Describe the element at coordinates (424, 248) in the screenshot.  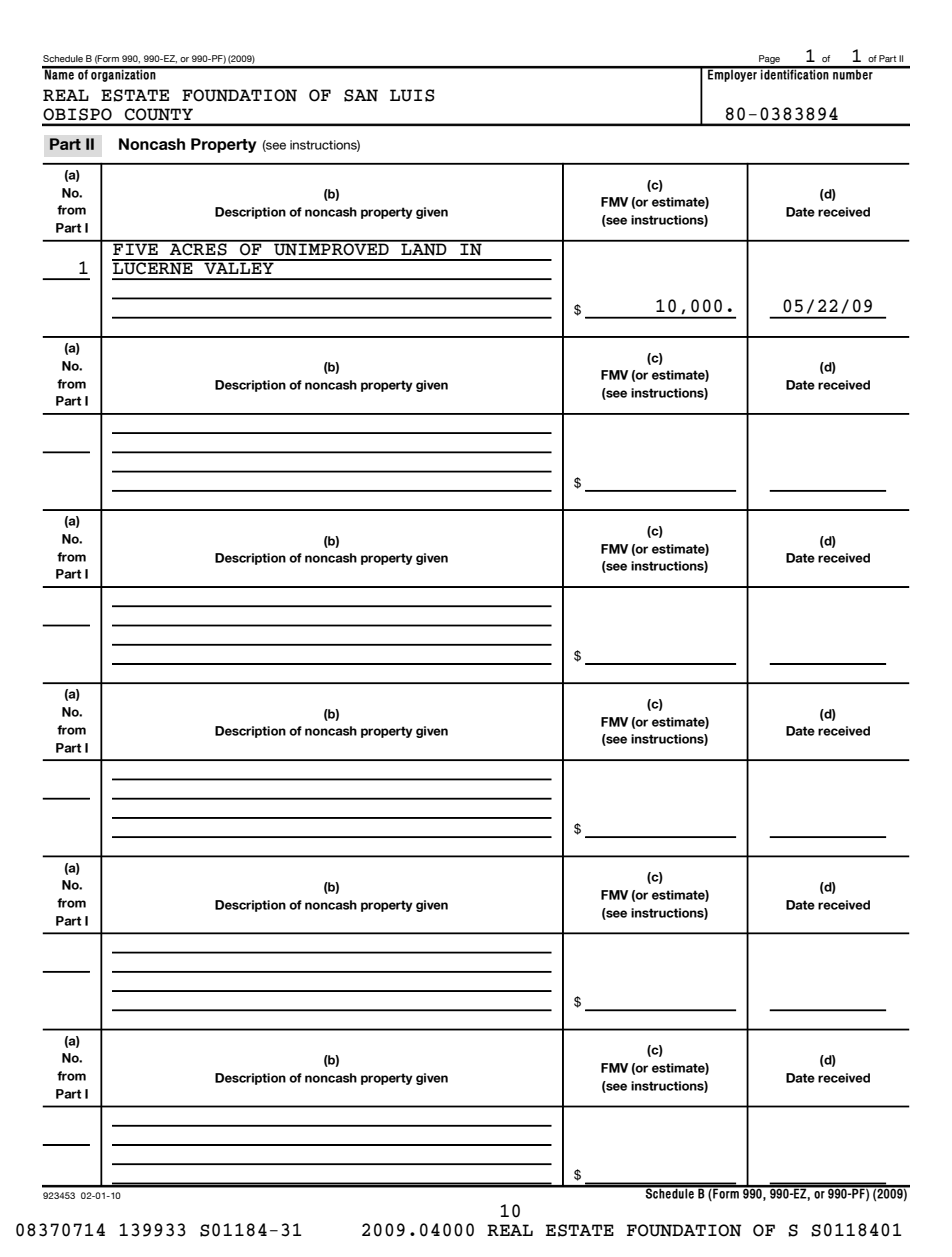
I see `LAND` at that location.
